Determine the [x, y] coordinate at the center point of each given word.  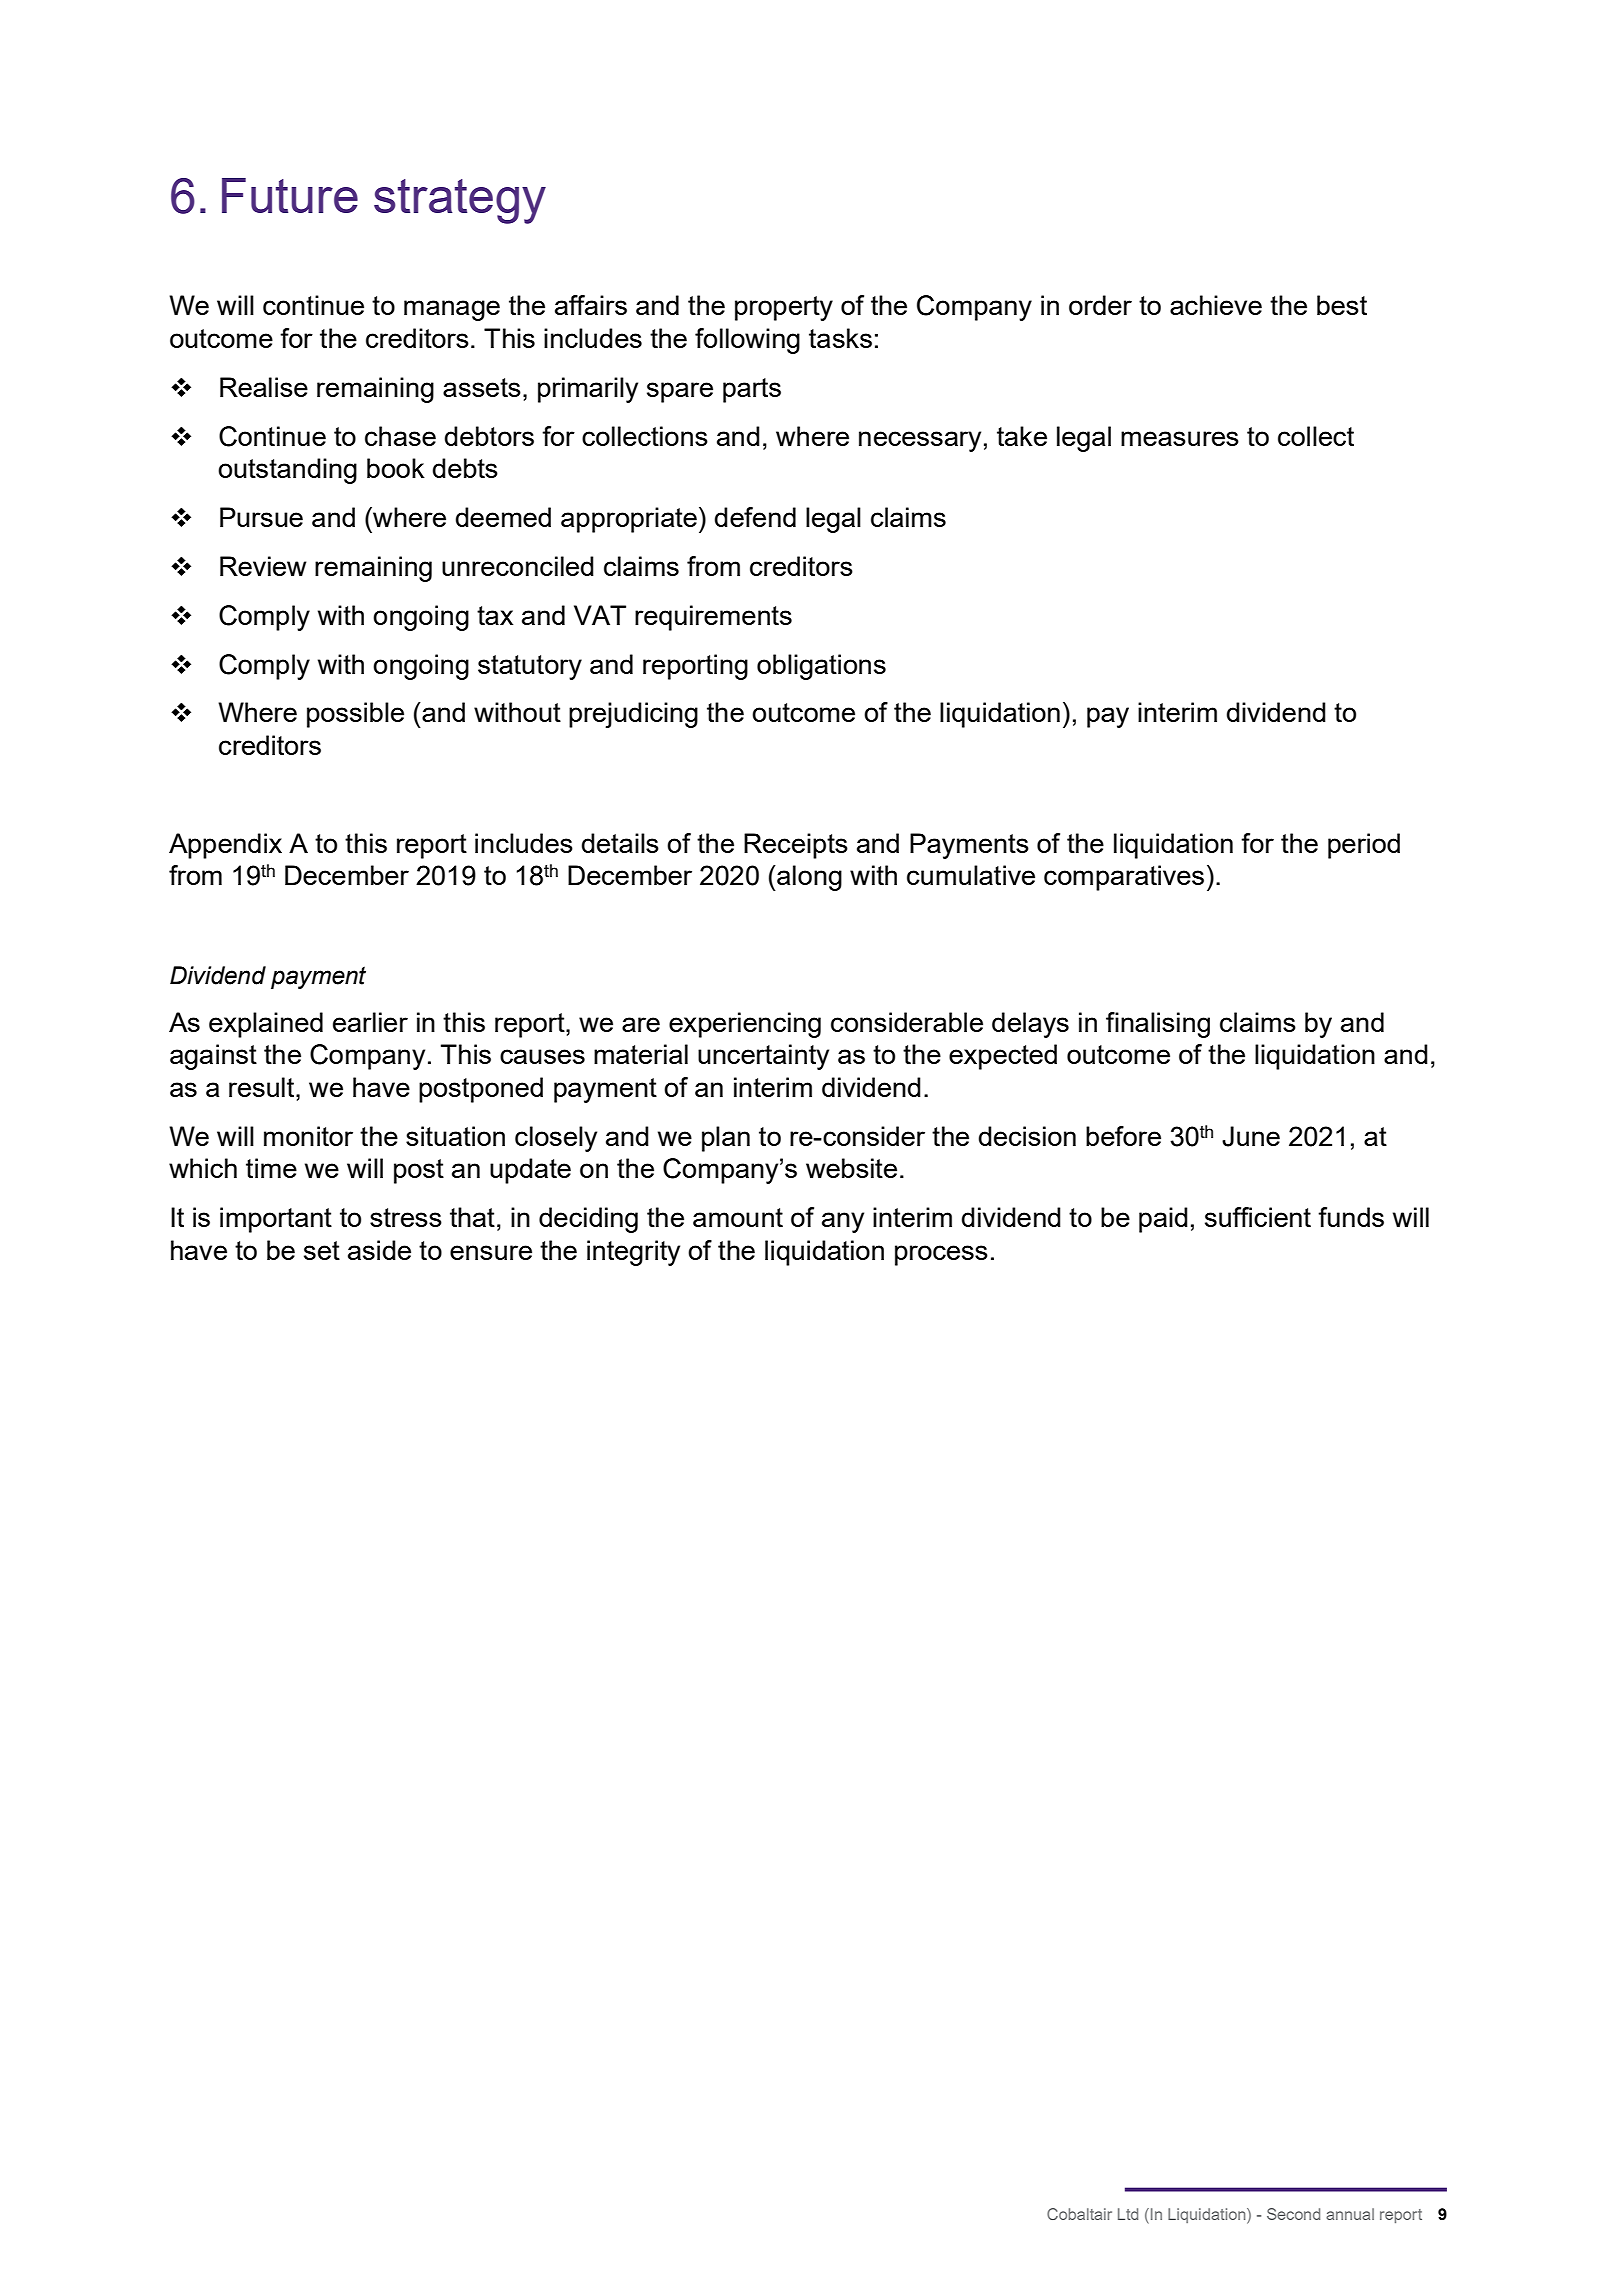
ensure [491, 1252]
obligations [821, 667]
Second [1293, 2214]
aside [379, 1250]
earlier [370, 1022]
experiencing [745, 1025]
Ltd [1128, 2214]
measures [1180, 438]
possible [355, 715]
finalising [1158, 1025]
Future [290, 195]
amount [738, 1217]
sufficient [1258, 1217]
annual [1350, 2214]
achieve [1216, 305]
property [784, 308]
